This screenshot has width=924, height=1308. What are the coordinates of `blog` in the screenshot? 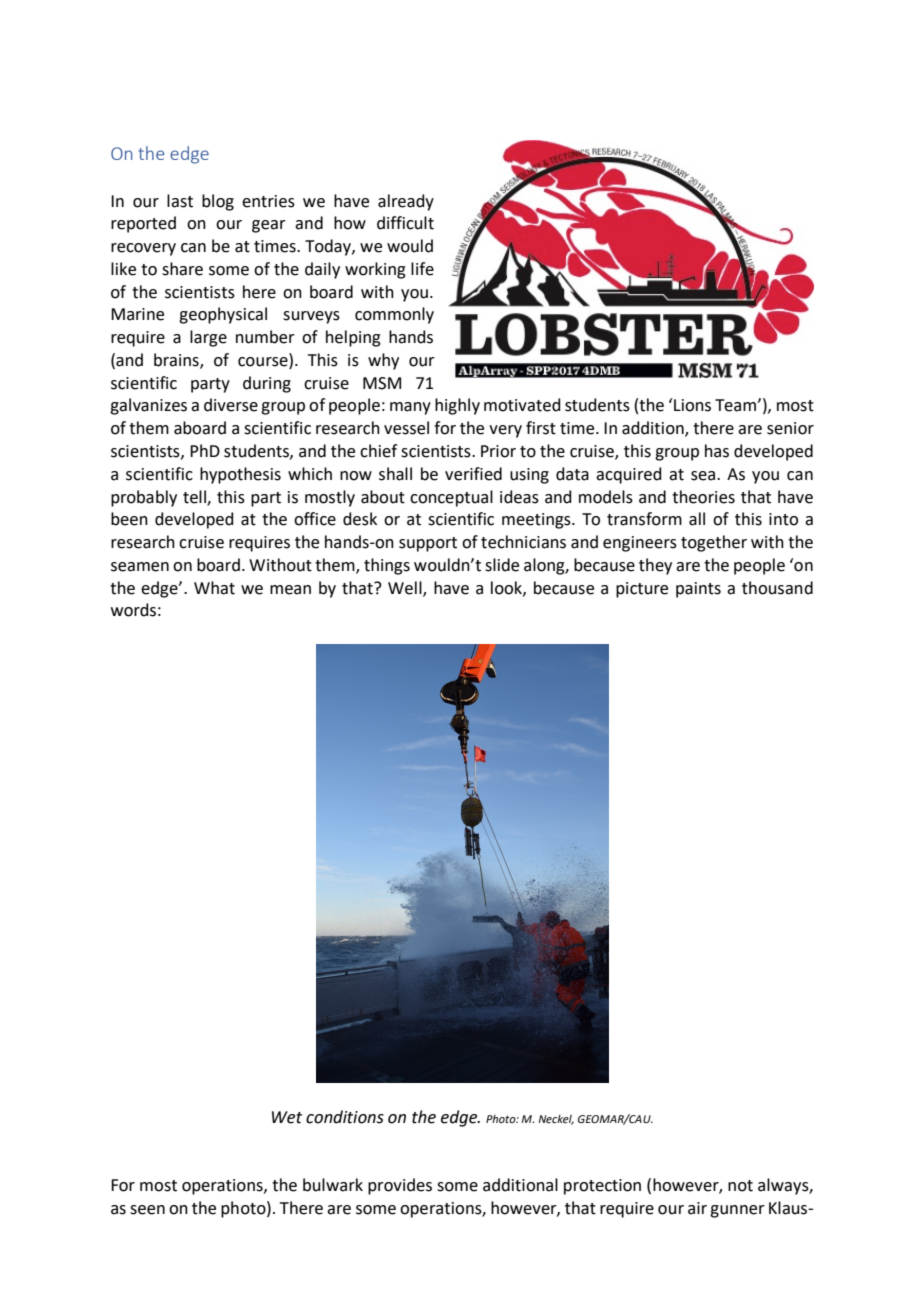 It's located at (218, 202).
